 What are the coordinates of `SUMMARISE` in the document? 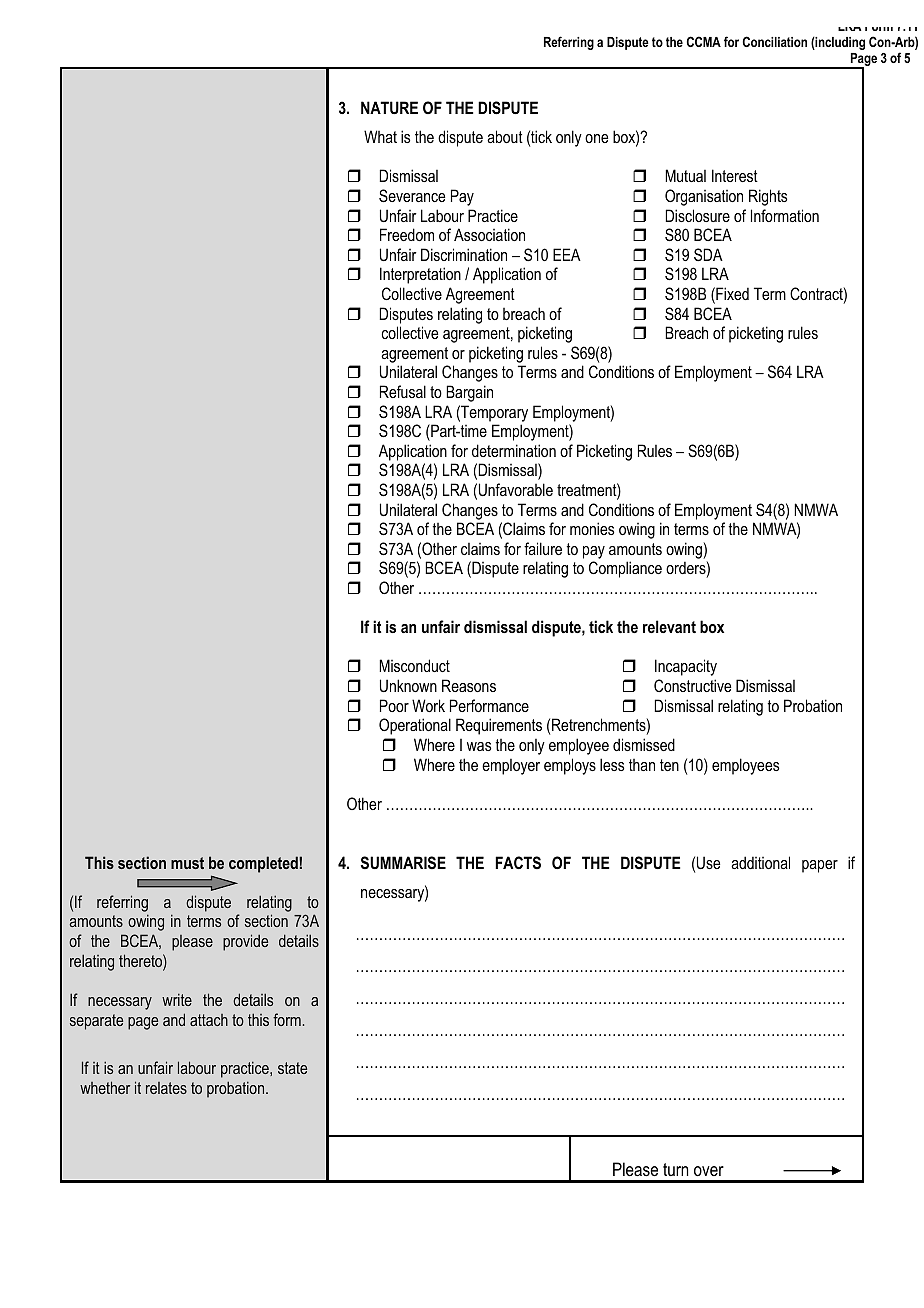 It's located at (403, 862).
